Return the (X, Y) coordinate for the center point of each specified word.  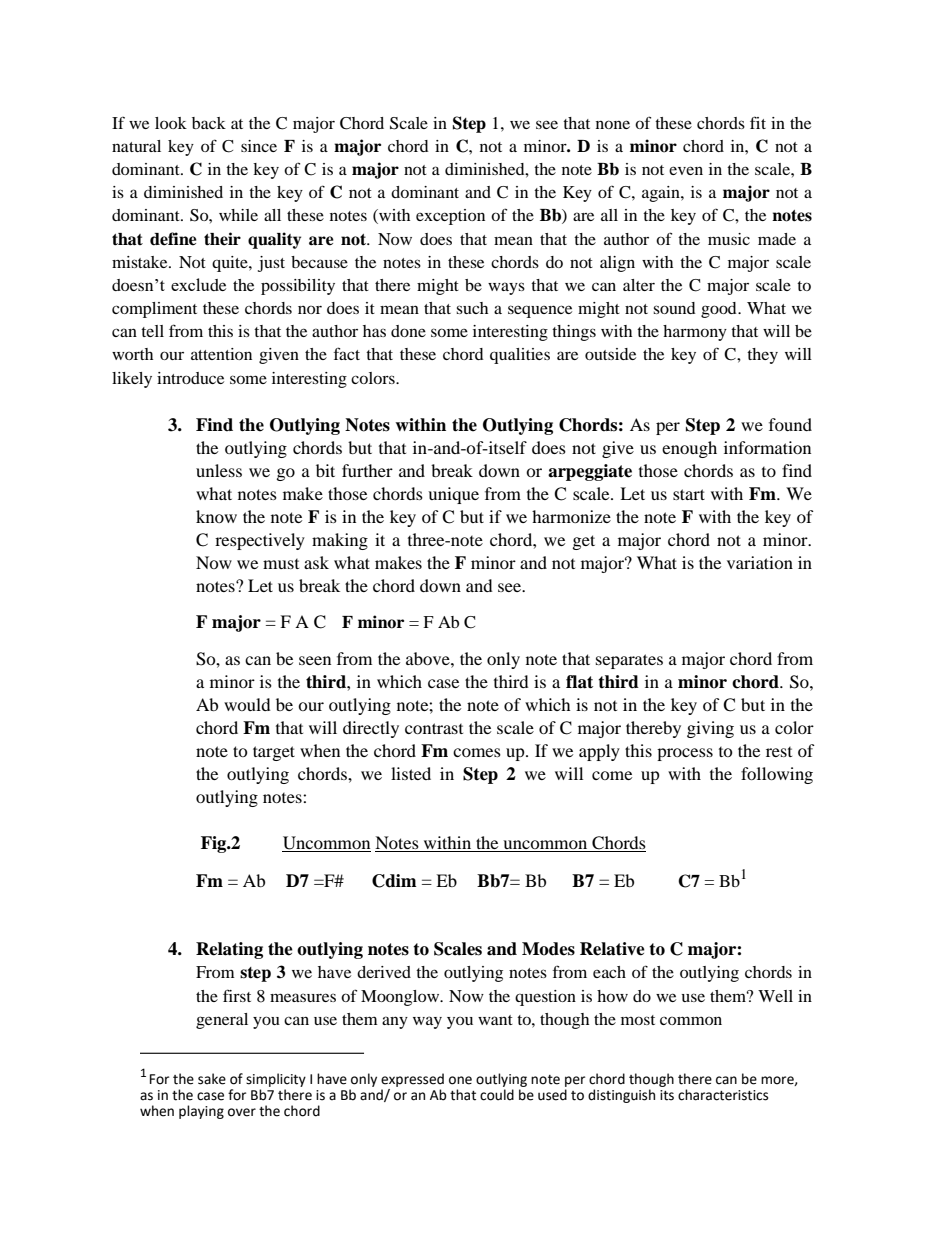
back (209, 123)
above (429, 658)
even (686, 170)
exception (450, 217)
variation (760, 562)
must (281, 564)
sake (212, 1079)
